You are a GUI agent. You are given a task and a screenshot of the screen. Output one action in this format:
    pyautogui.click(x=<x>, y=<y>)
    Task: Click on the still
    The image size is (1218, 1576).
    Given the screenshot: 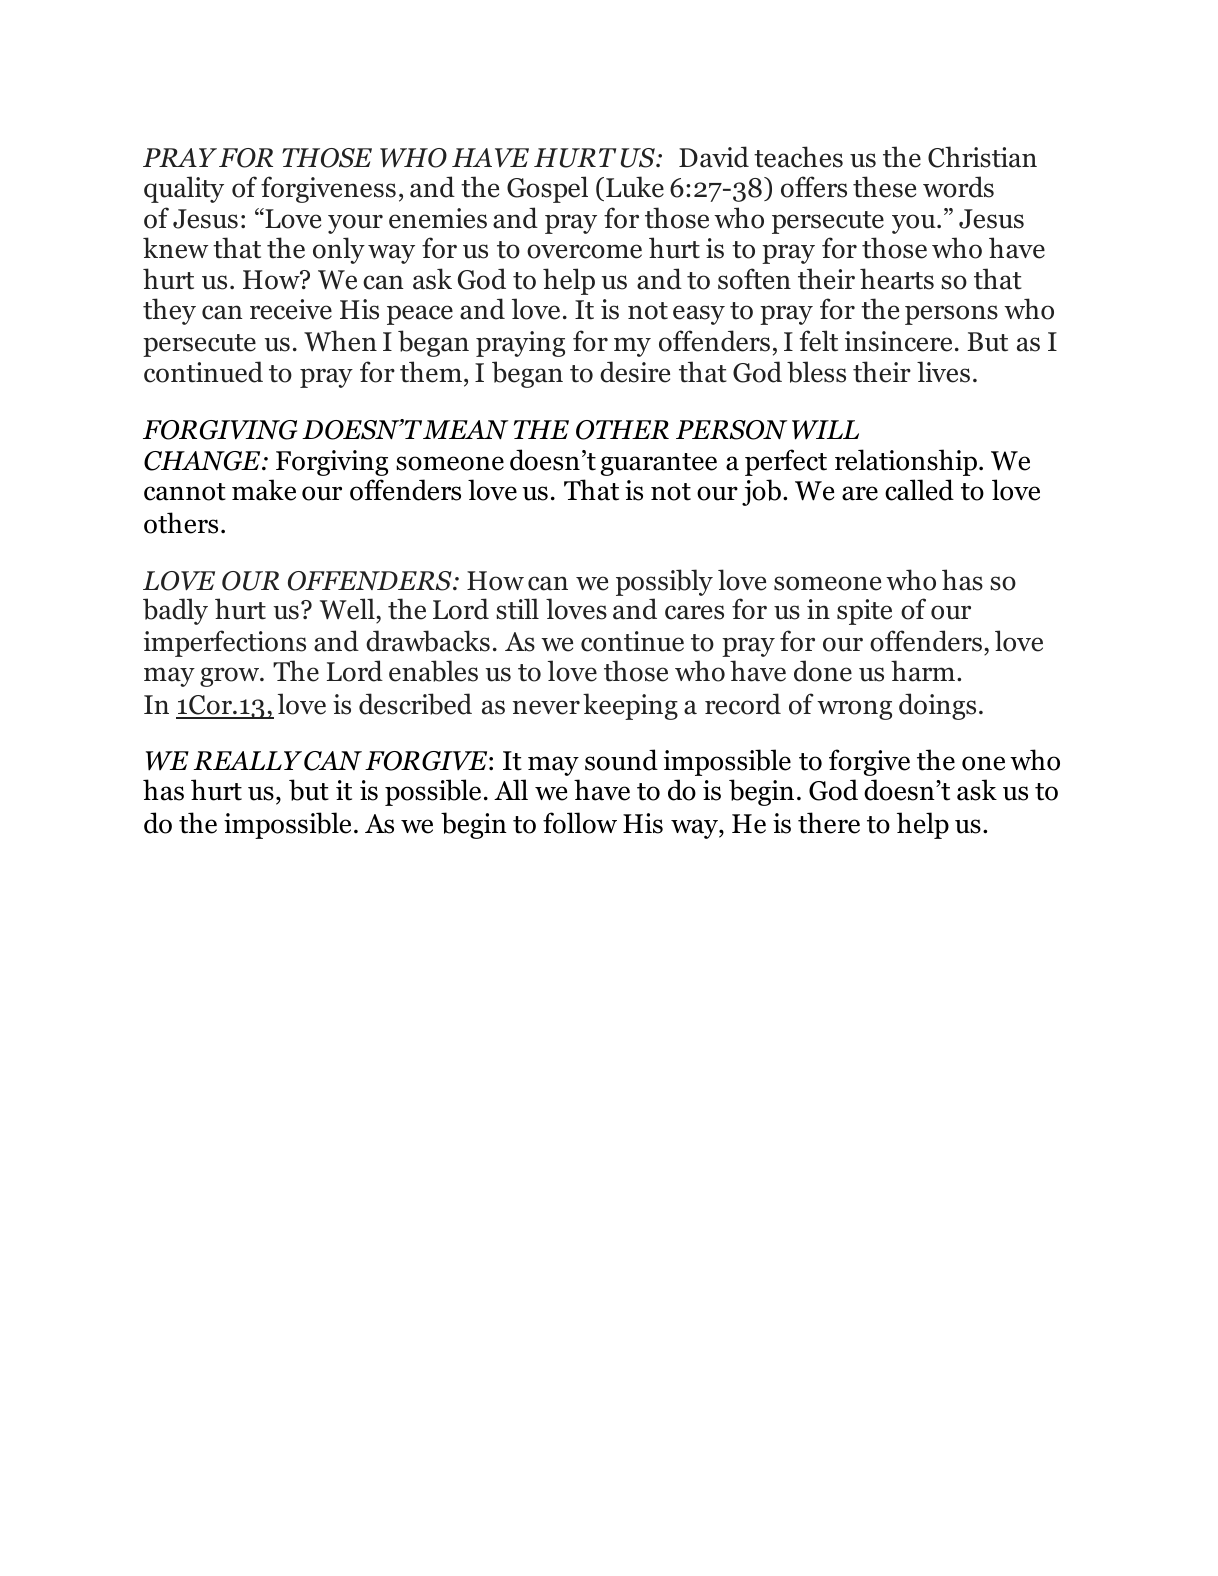 What is the action you would take?
    pyautogui.click(x=517, y=609)
